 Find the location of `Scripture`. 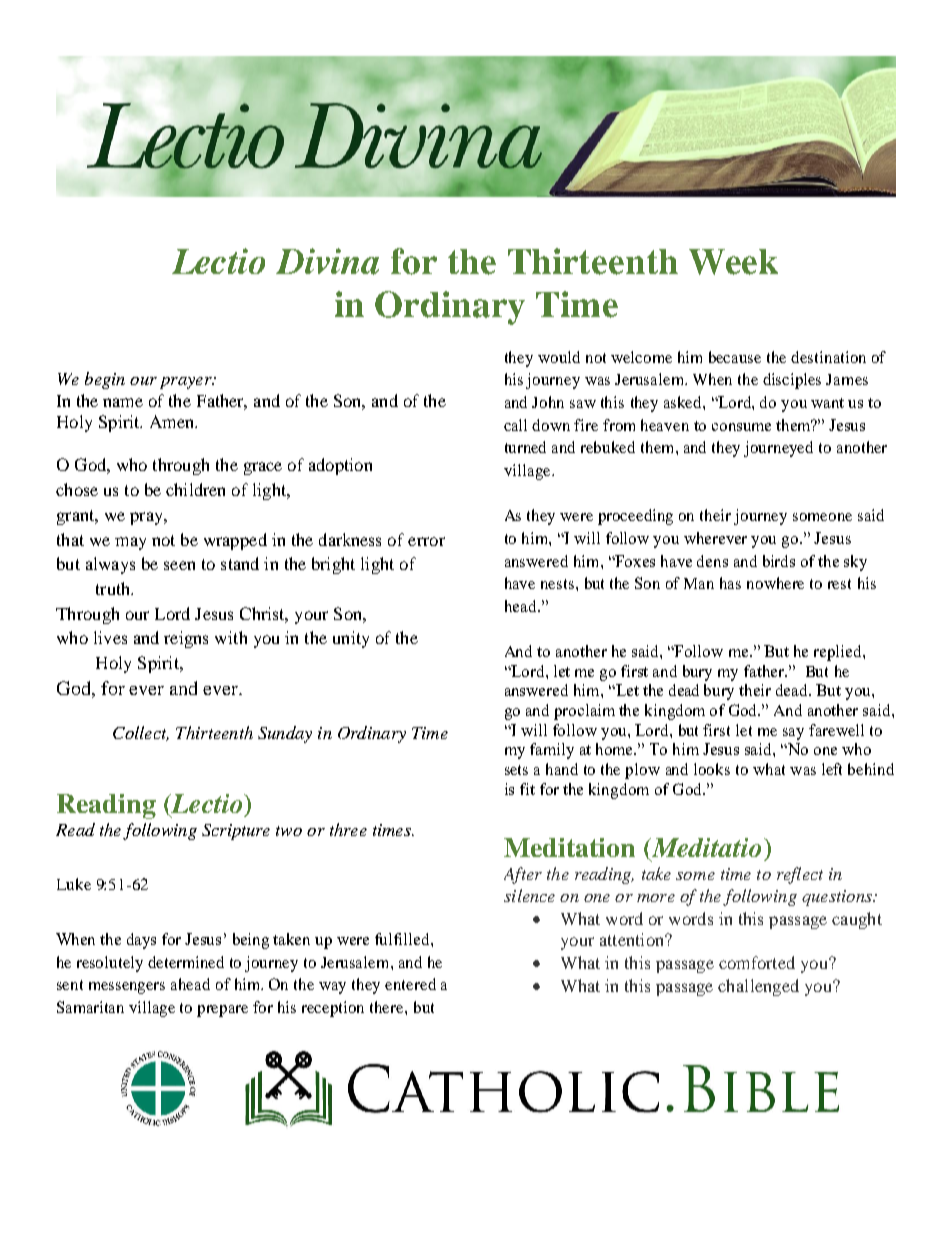

Scripture is located at coordinates (236, 832).
